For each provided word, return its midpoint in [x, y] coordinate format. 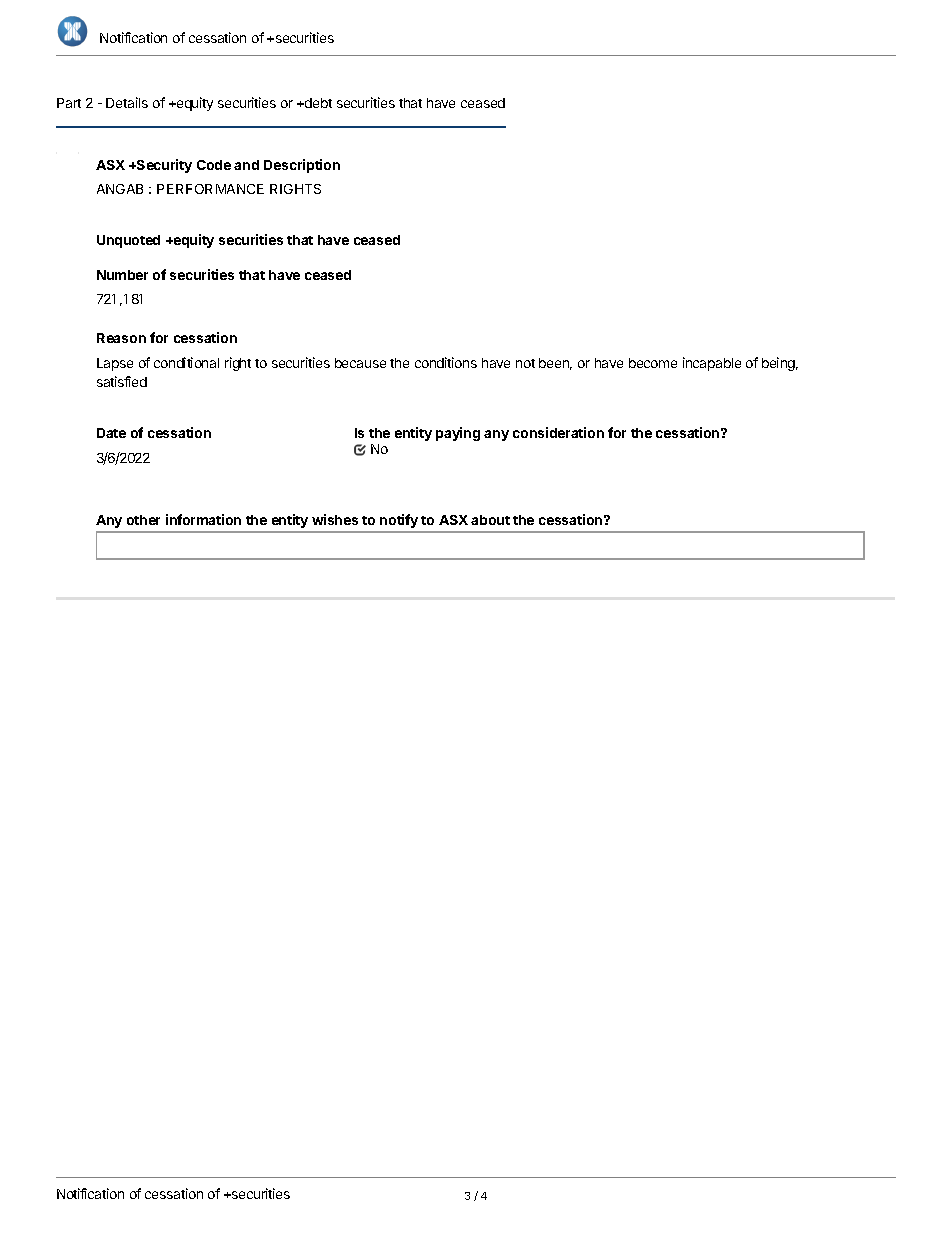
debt [317, 103]
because [360, 363]
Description [302, 166]
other [143, 520]
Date [111, 433]
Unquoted [128, 241]
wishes [335, 519]
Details [127, 102]
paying [458, 434]
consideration [558, 432]
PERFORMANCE [210, 189]
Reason [121, 338]
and [246, 165]
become [653, 363]
